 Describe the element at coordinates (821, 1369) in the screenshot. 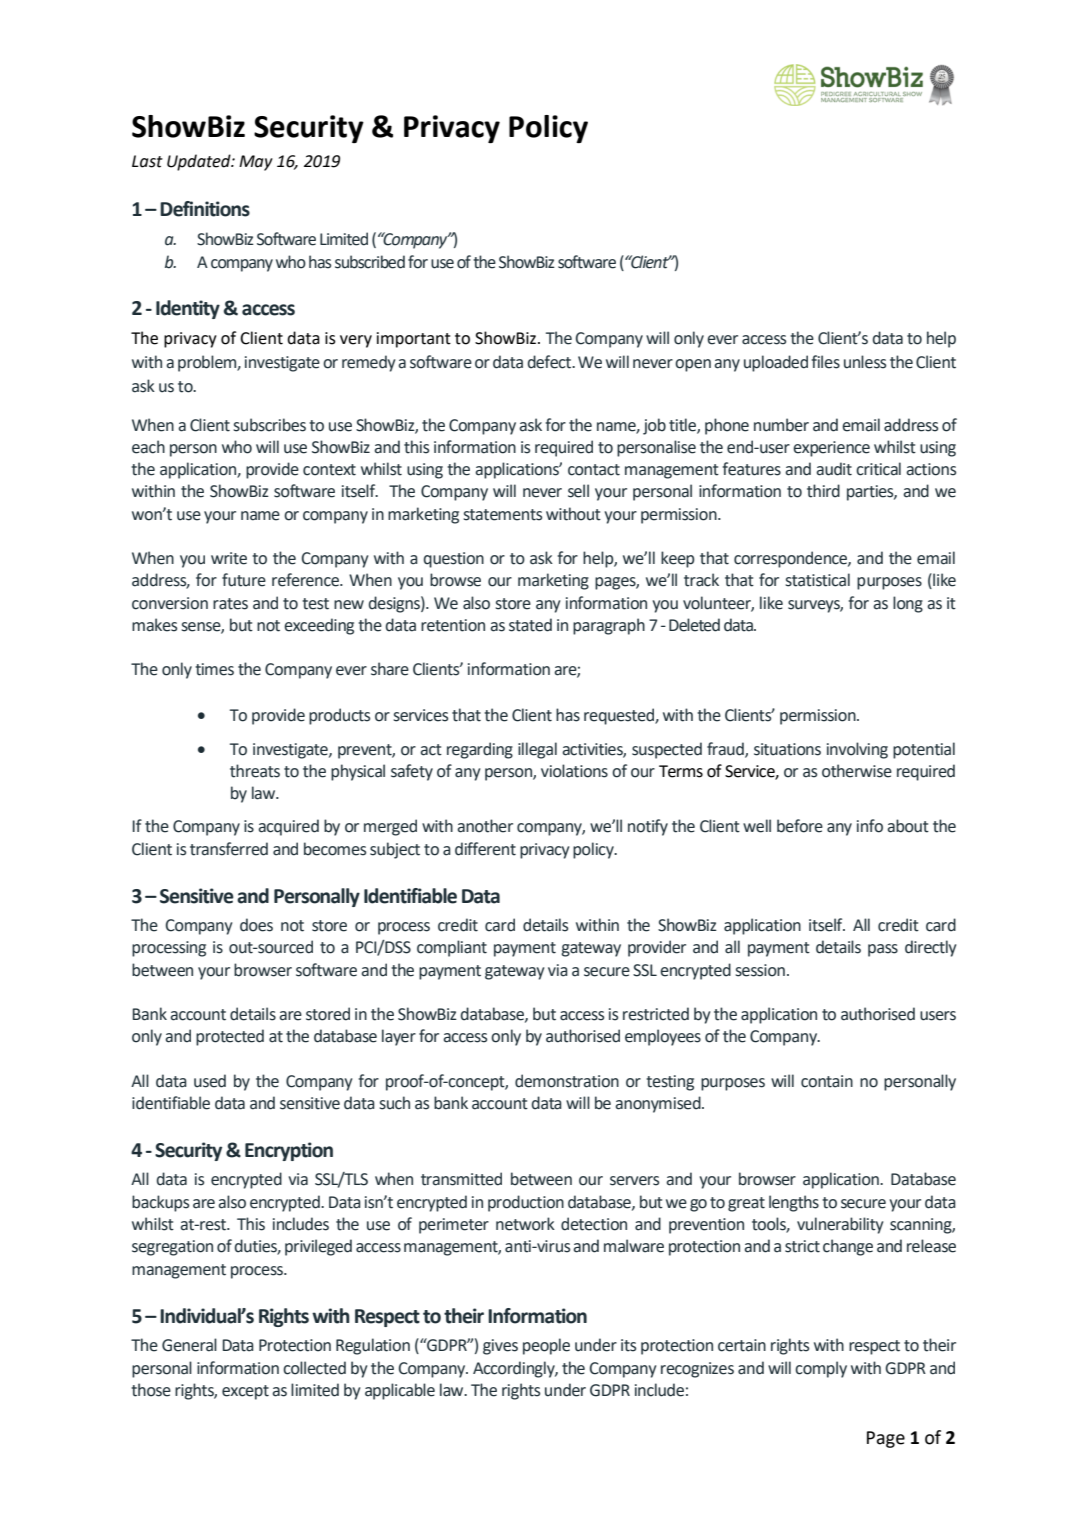

I see `comply` at that location.
